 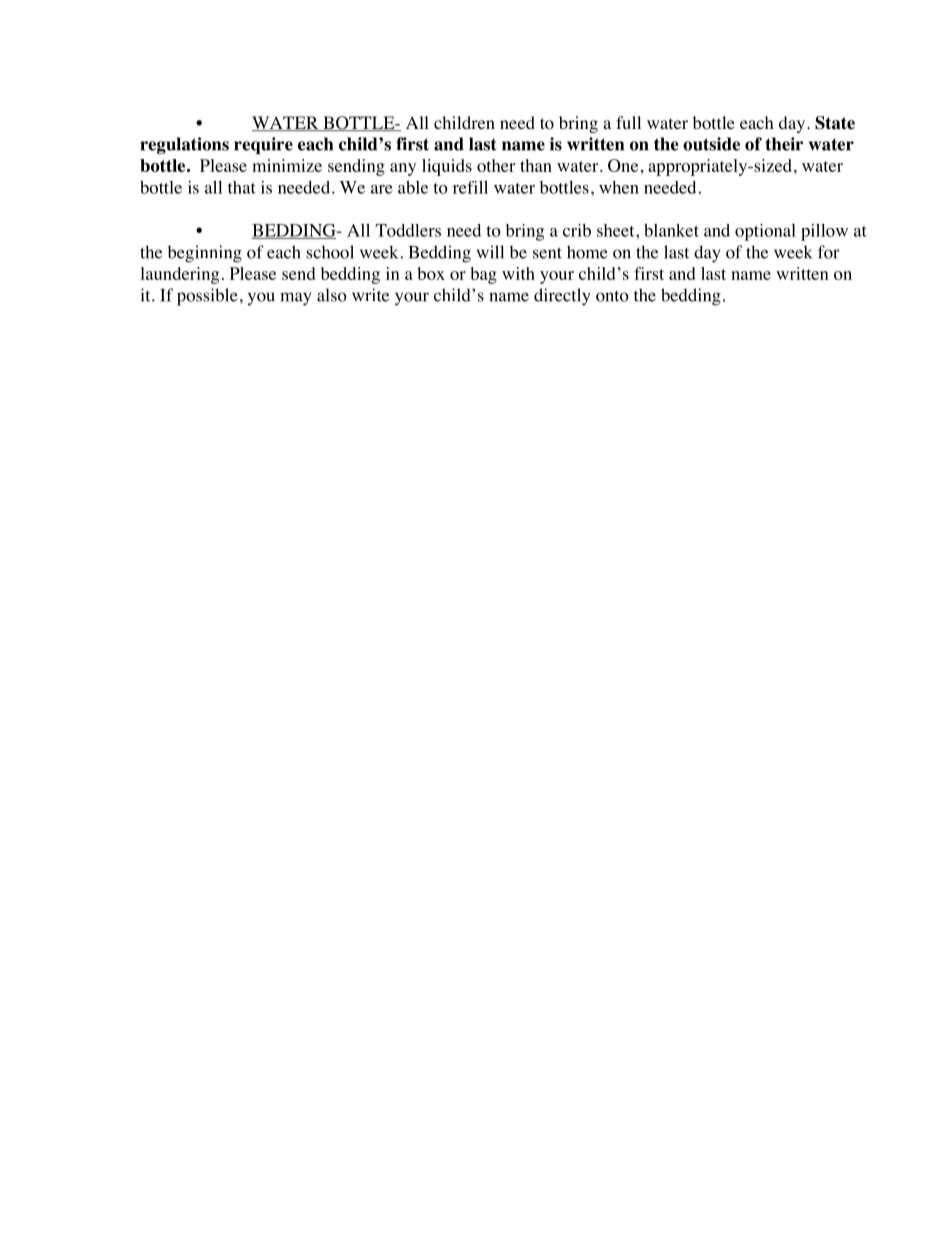 I want to click on full, so click(x=628, y=122).
